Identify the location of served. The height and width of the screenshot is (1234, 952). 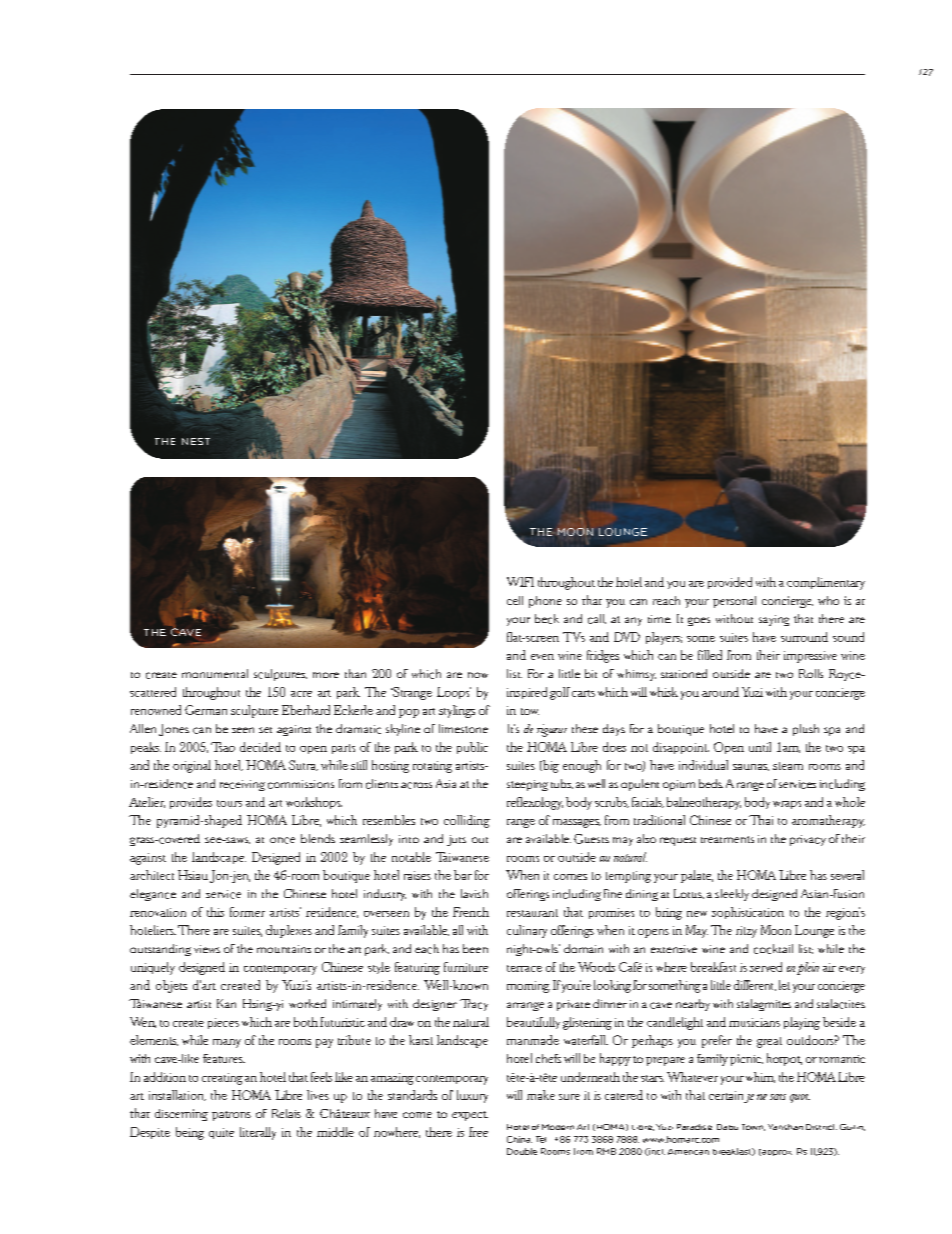
(766, 967).
